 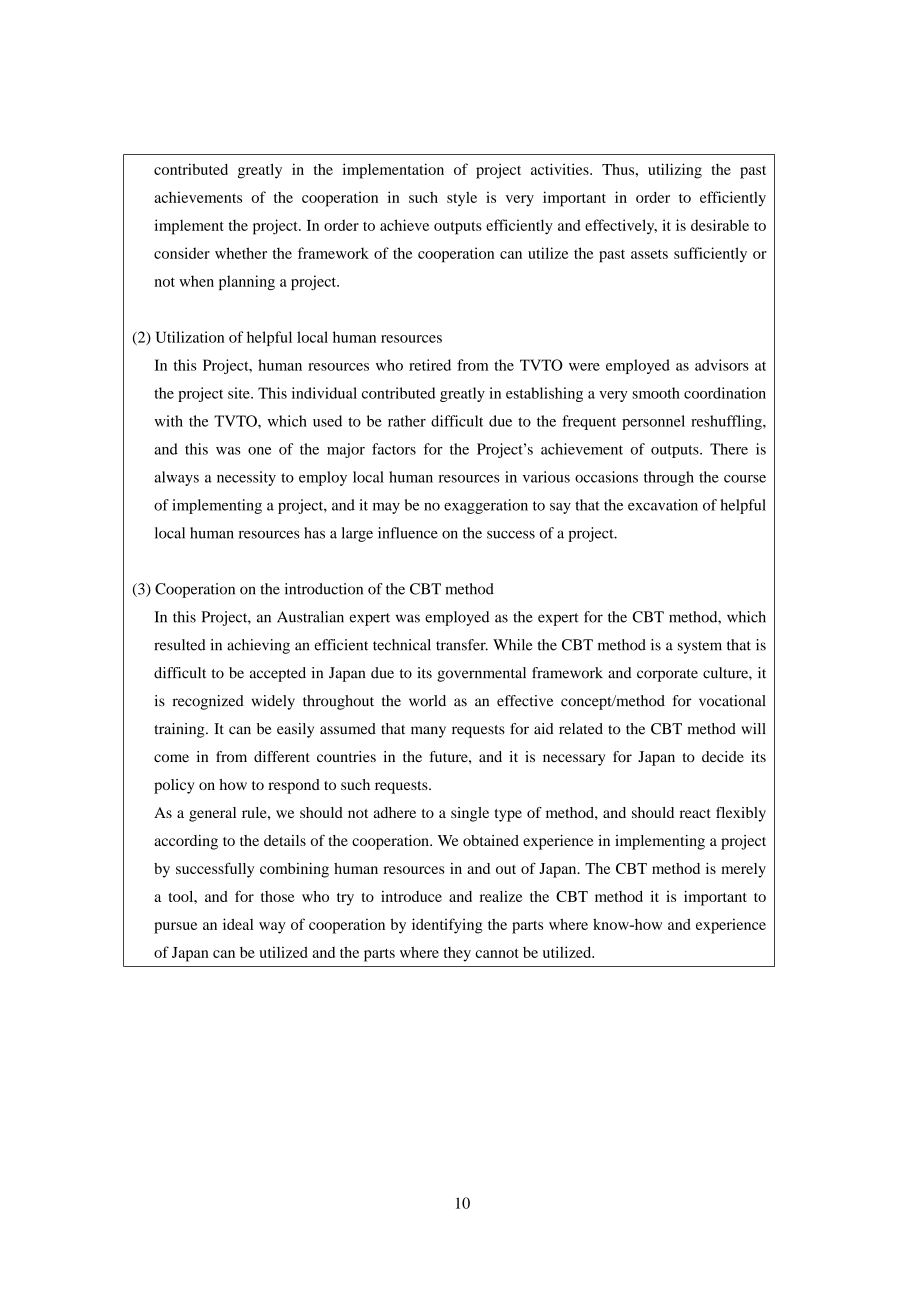 What do you see at coordinates (238, 924) in the screenshot?
I see `ideal` at bounding box center [238, 924].
